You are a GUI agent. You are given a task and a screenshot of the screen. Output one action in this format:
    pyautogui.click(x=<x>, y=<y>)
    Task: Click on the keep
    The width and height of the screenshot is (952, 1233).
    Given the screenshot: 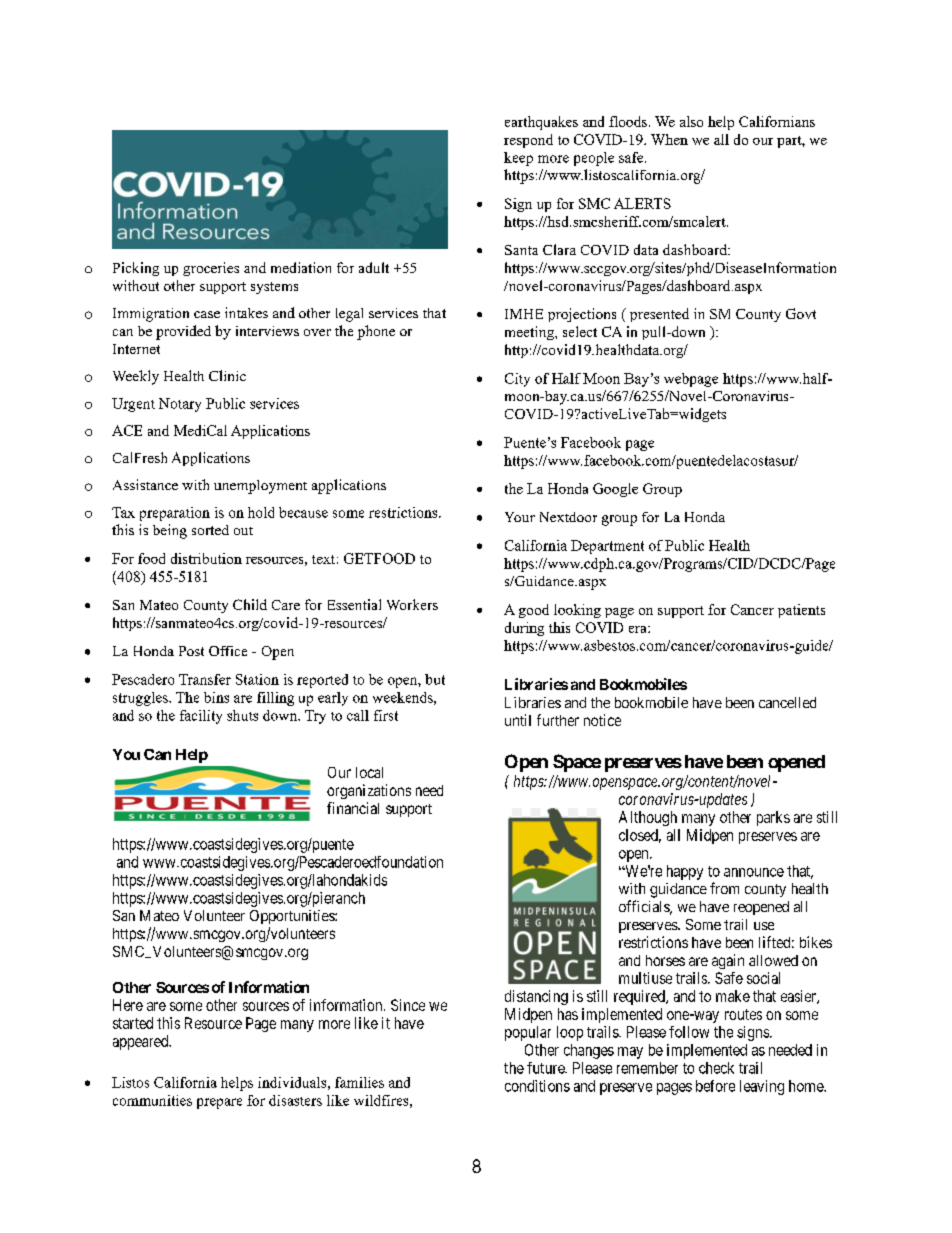 What is the action you would take?
    pyautogui.click(x=518, y=159)
